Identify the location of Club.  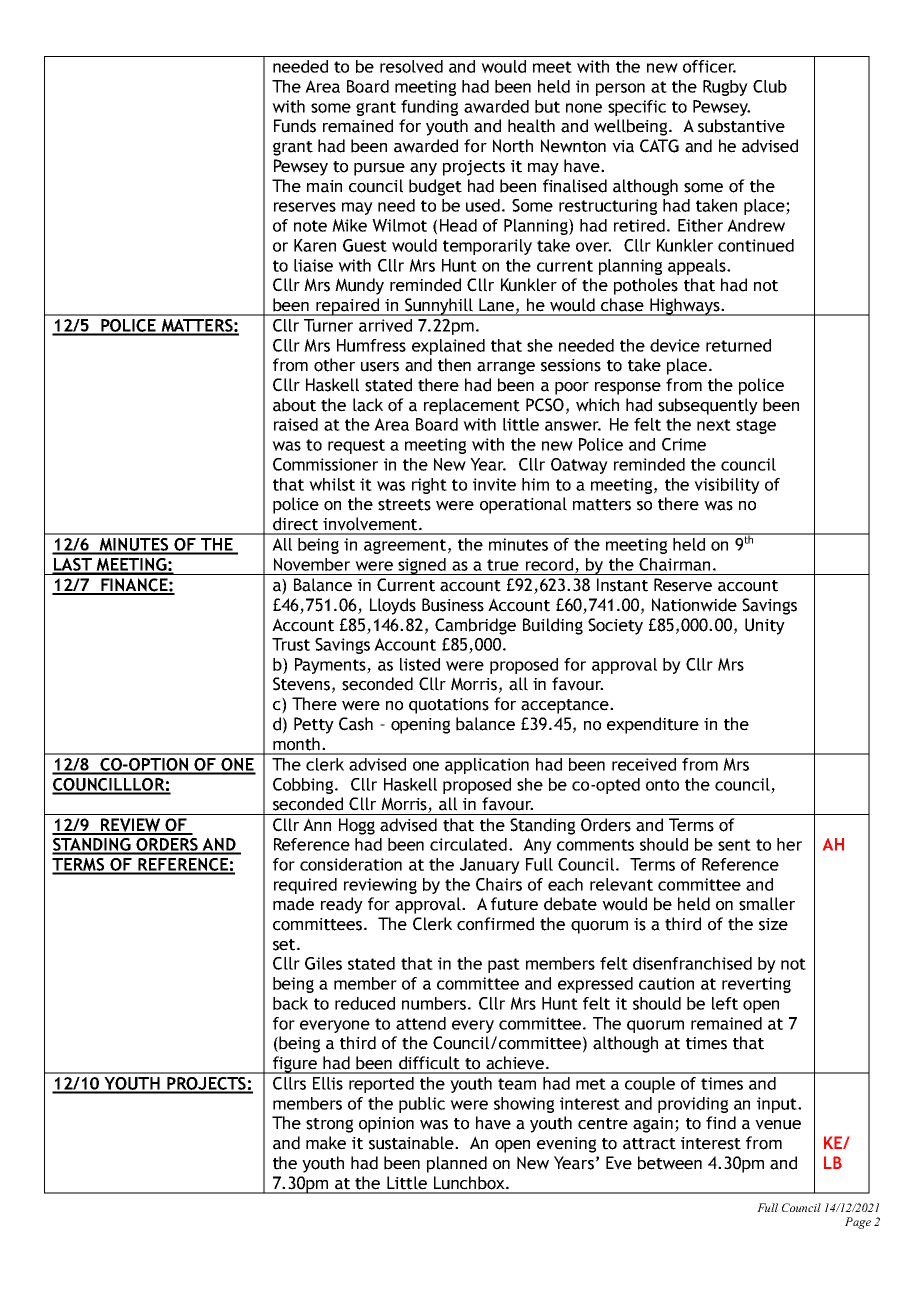
(770, 86).
